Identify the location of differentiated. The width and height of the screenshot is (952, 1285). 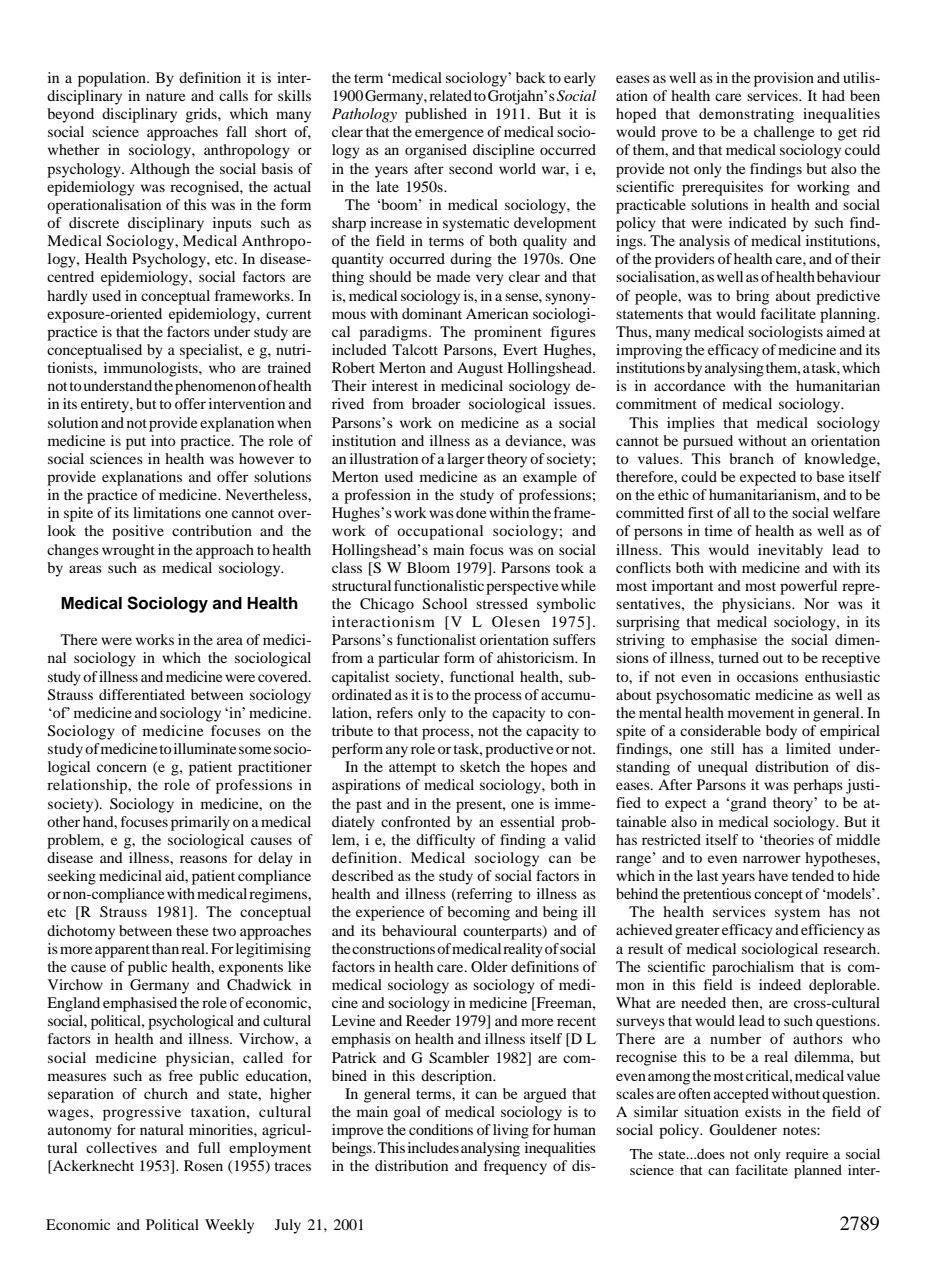
(142, 694).
